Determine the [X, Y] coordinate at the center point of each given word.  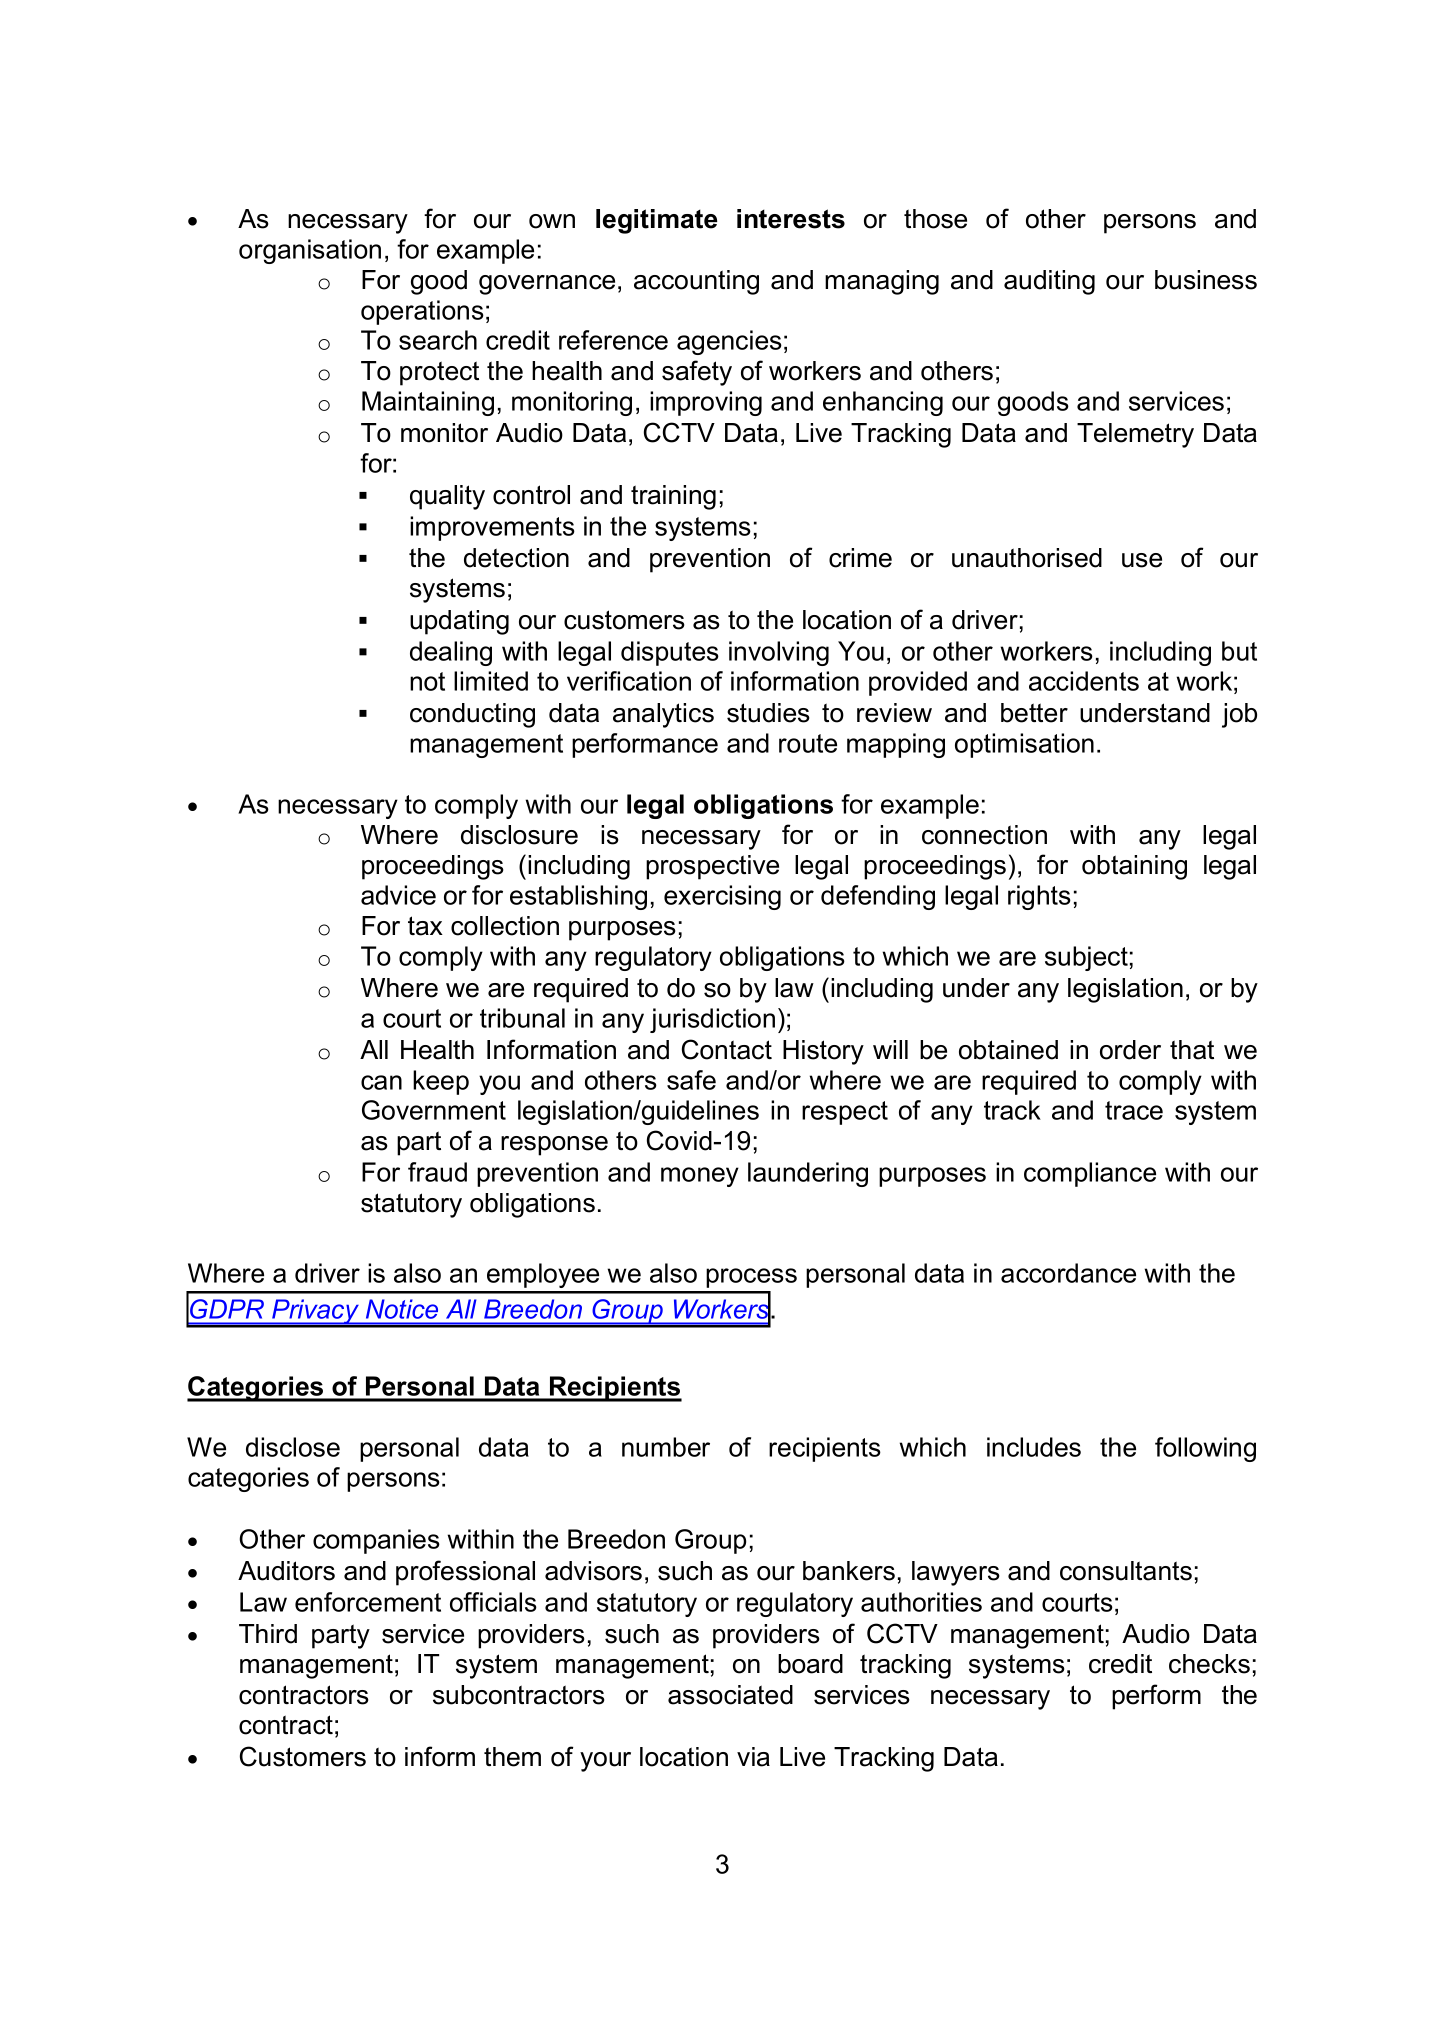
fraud [437, 1172]
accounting [696, 282]
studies [768, 713]
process [751, 1278]
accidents [1084, 681]
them [512, 1757]
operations [422, 312]
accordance [1068, 1273]
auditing [1049, 282]
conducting [472, 715]
